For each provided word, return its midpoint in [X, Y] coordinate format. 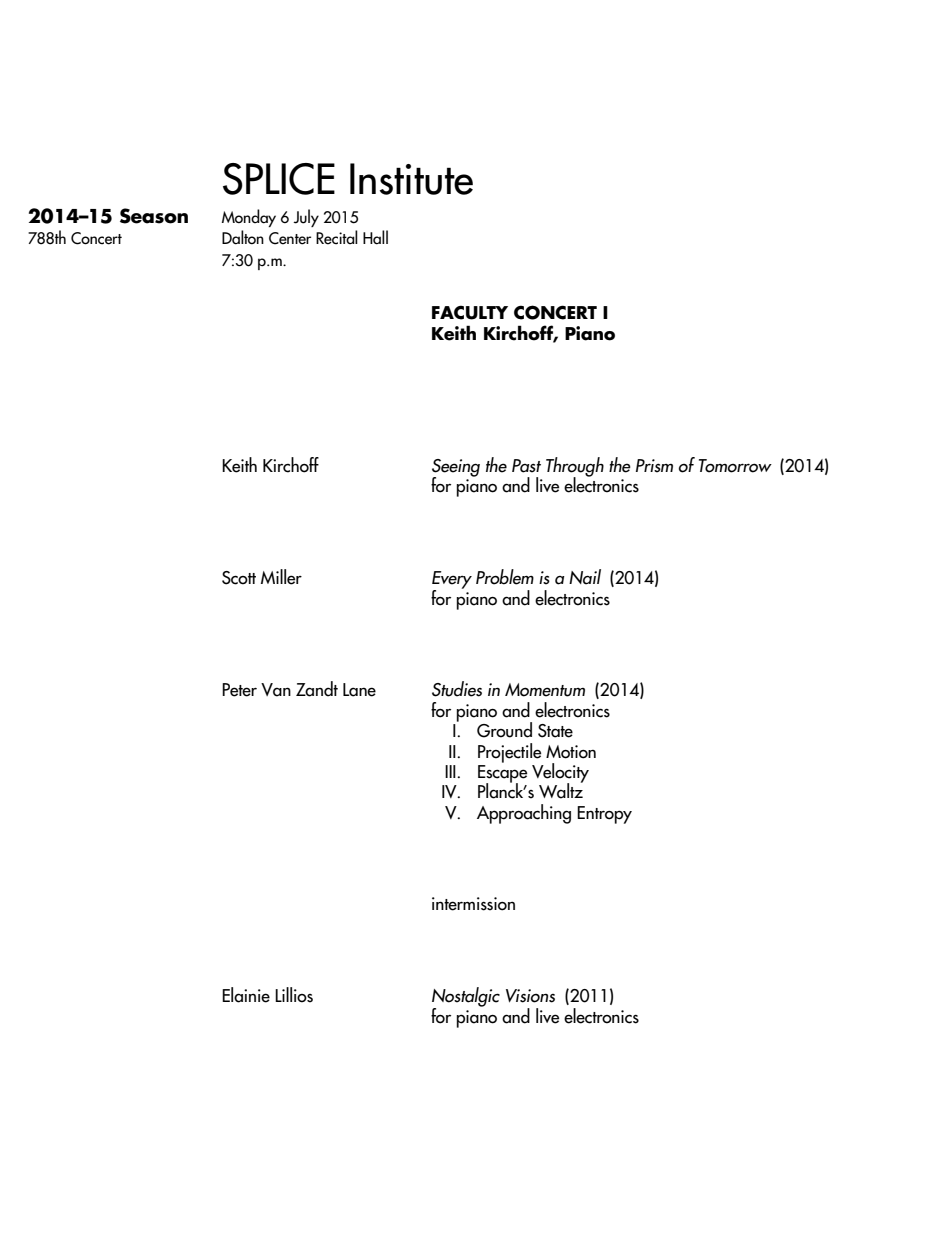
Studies [457, 689]
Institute [411, 179]
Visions [530, 996]
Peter [239, 690]
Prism [654, 466]
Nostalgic [466, 998]
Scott [239, 578]
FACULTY [470, 312]
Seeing [456, 469]
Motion [571, 752]
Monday [249, 218]
